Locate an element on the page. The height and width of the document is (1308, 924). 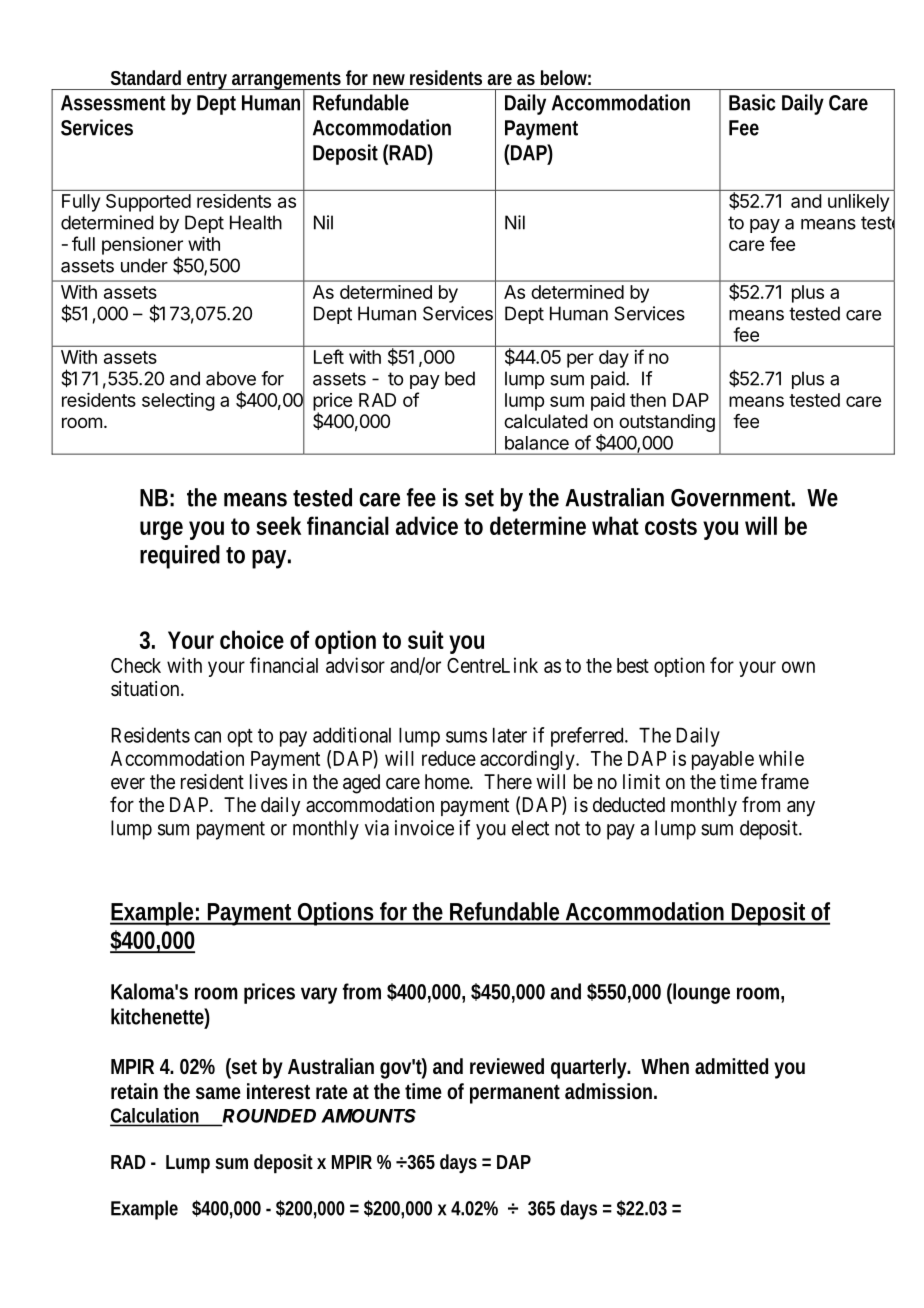
above is located at coordinates (231, 378).
